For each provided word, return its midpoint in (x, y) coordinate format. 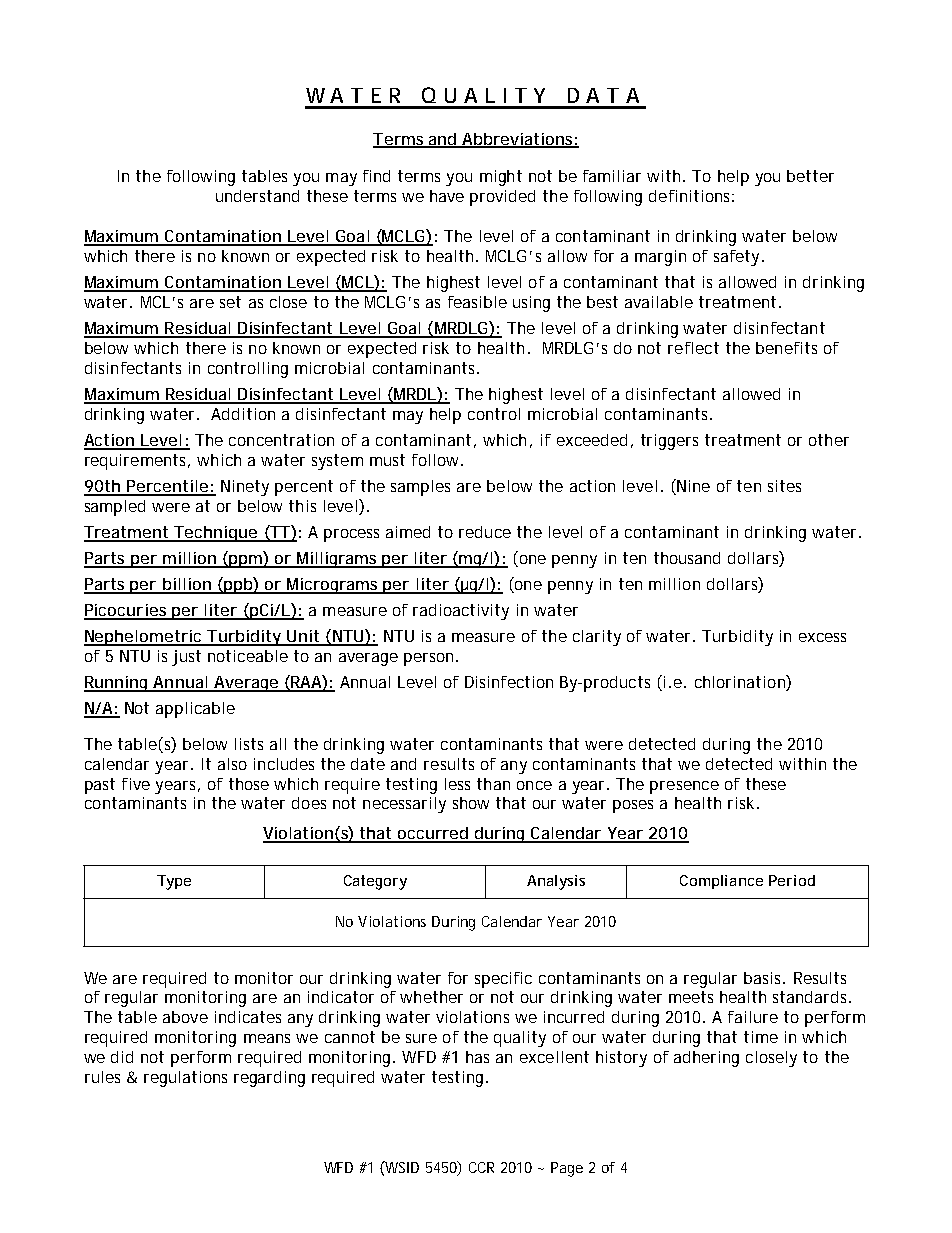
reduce (485, 532)
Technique (216, 534)
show (471, 803)
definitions (691, 196)
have (447, 196)
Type (174, 882)
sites (784, 486)
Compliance (721, 882)
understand (257, 196)
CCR (481, 1167)
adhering (706, 1059)
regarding (269, 1079)
